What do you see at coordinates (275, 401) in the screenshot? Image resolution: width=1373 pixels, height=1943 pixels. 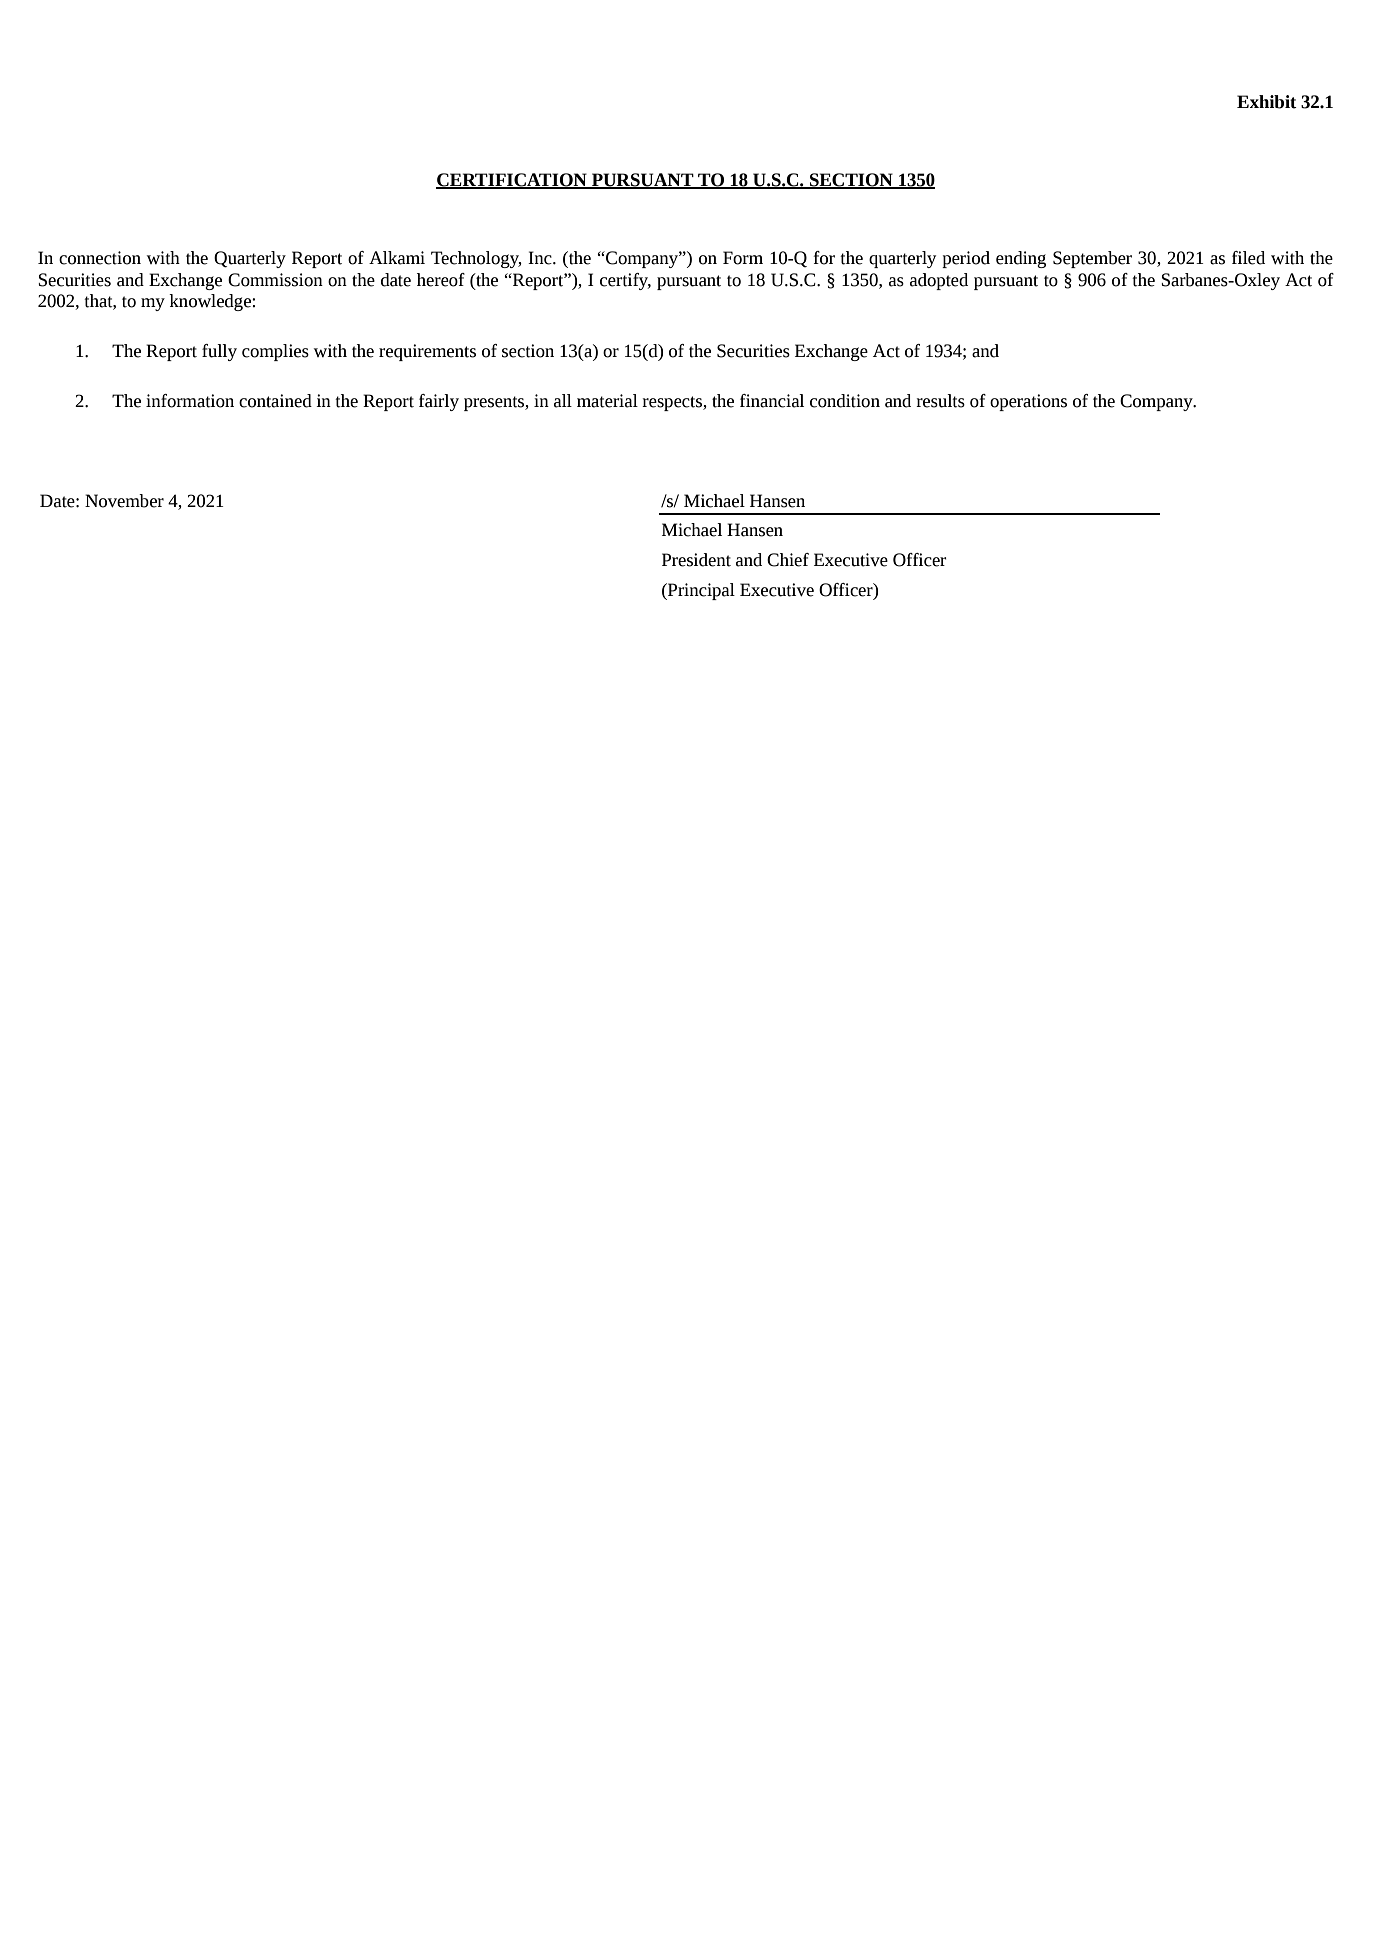 I see `contained` at bounding box center [275, 401].
